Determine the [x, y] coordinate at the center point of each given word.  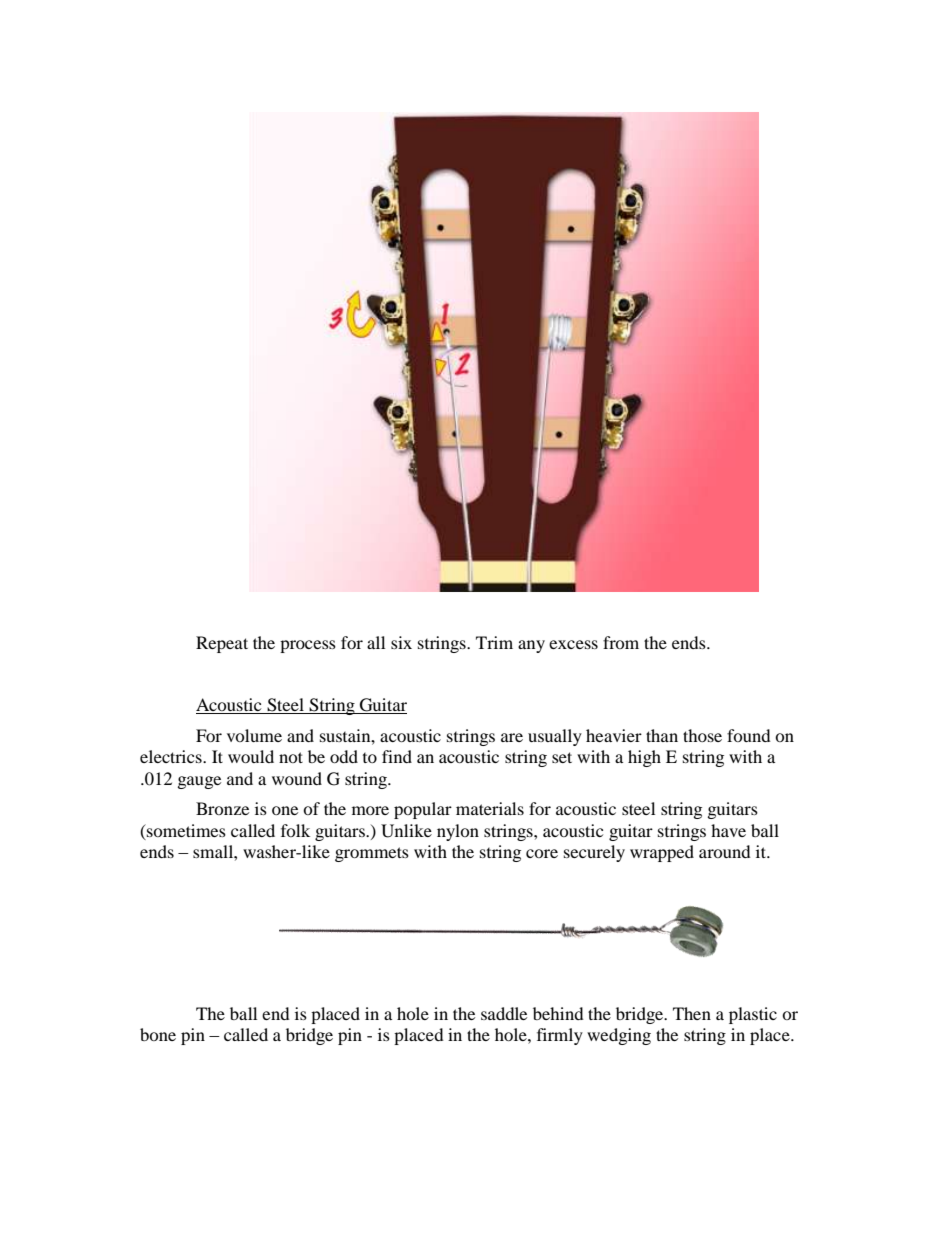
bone [158, 1034]
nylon [458, 832]
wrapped [662, 853]
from [621, 642]
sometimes [185, 830]
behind [558, 1013]
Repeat [222, 644]
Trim [494, 642]
